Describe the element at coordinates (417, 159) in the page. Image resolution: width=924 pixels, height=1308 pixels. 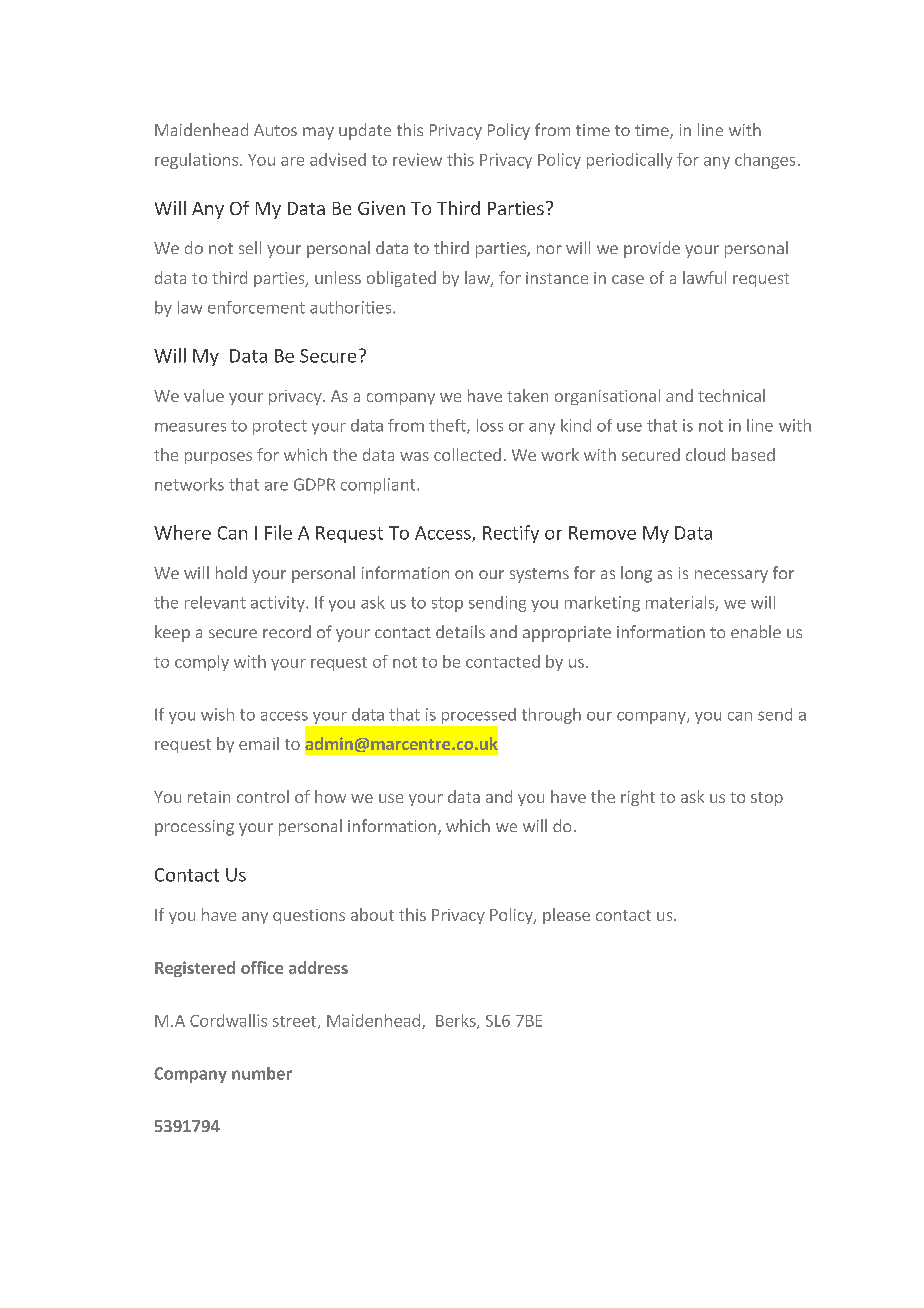
I see `review` at that location.
